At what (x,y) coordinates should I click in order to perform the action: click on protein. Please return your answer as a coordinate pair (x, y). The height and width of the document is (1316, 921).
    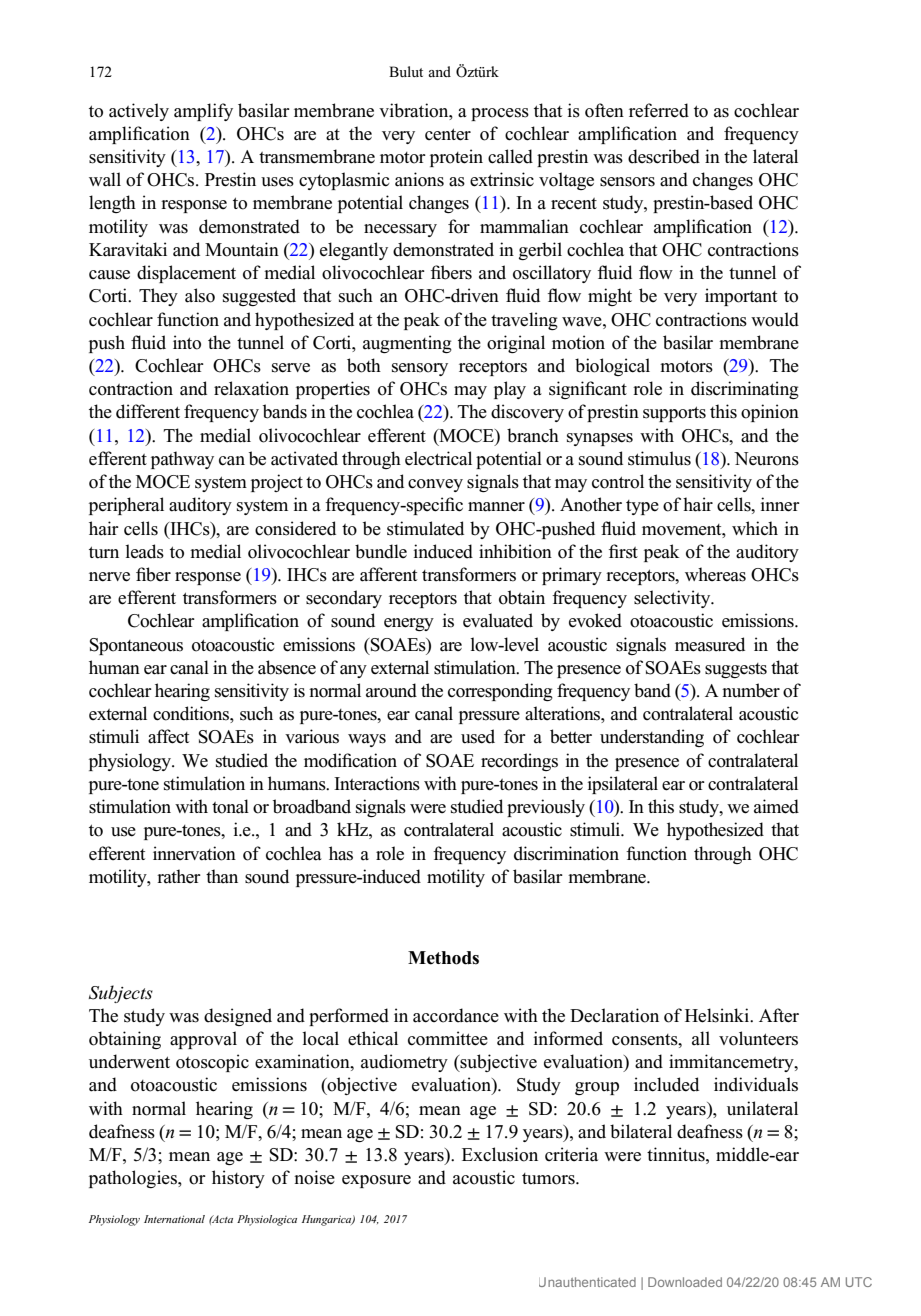
    Looking at the image, I should click on (456, 158).
